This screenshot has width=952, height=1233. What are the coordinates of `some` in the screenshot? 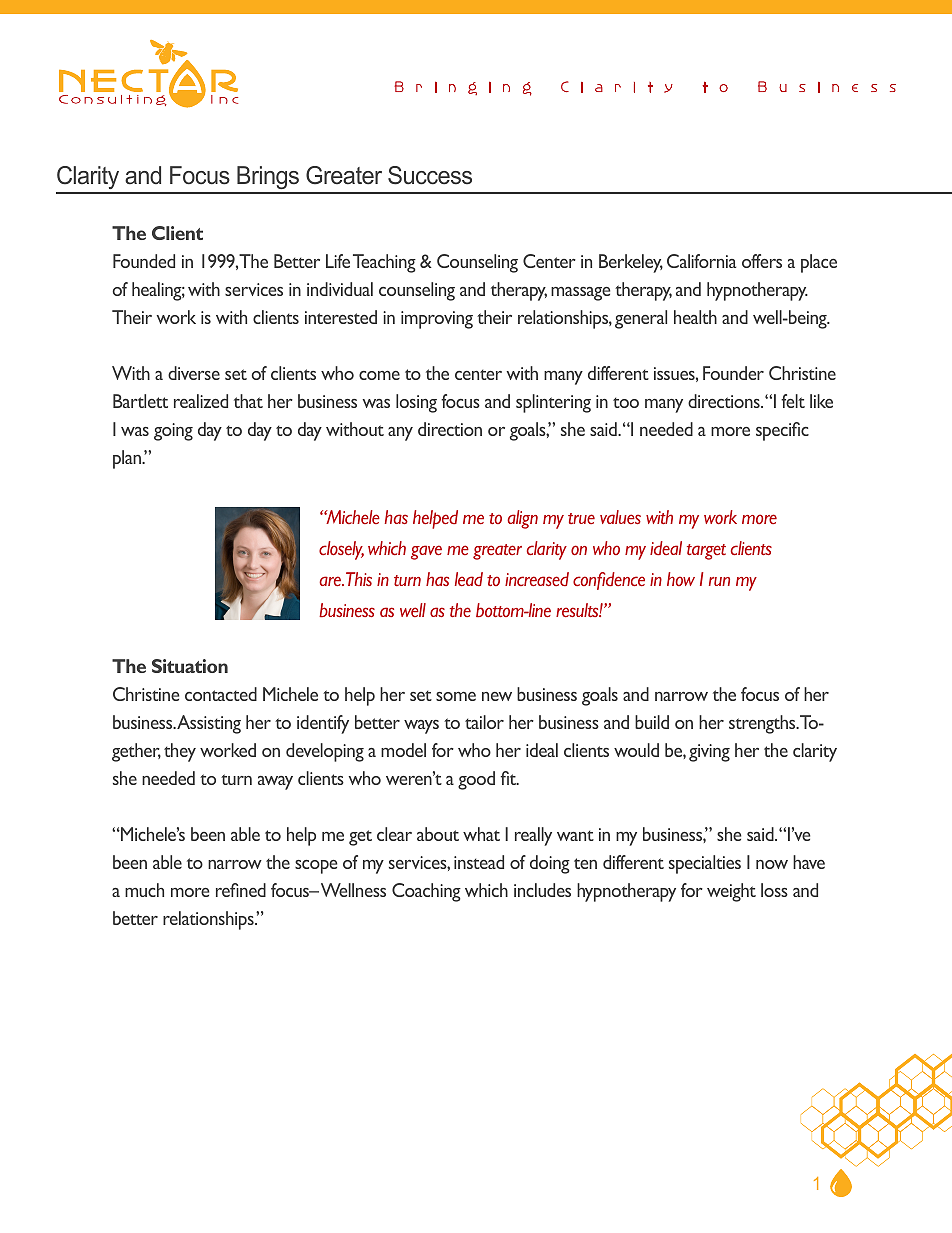 It's located at (456, 696).
